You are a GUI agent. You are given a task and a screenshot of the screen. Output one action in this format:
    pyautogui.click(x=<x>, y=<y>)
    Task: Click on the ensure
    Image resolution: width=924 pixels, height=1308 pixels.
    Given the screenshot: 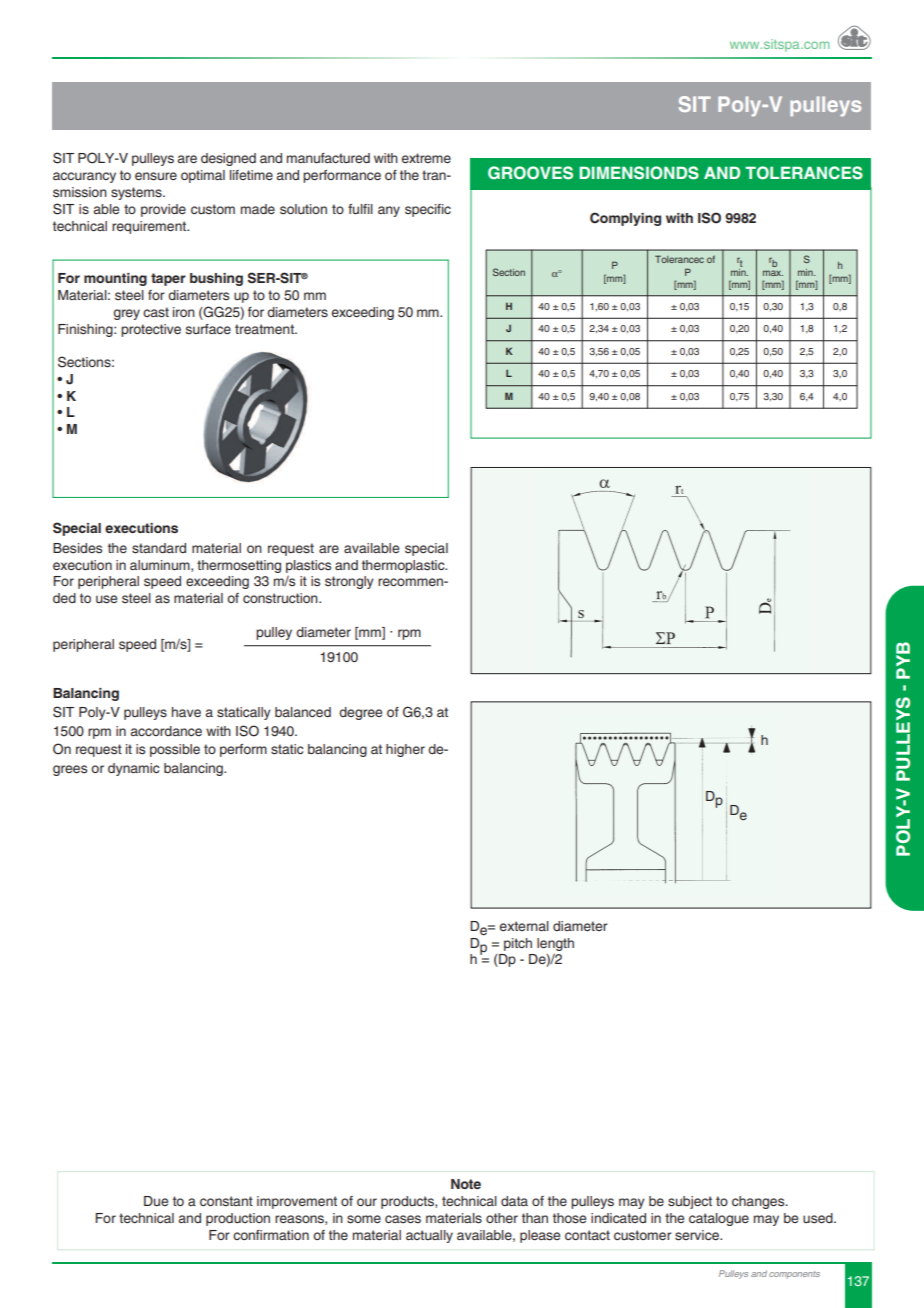 What is the action you would take?
    pyautogui.click(x=156, y=176)
